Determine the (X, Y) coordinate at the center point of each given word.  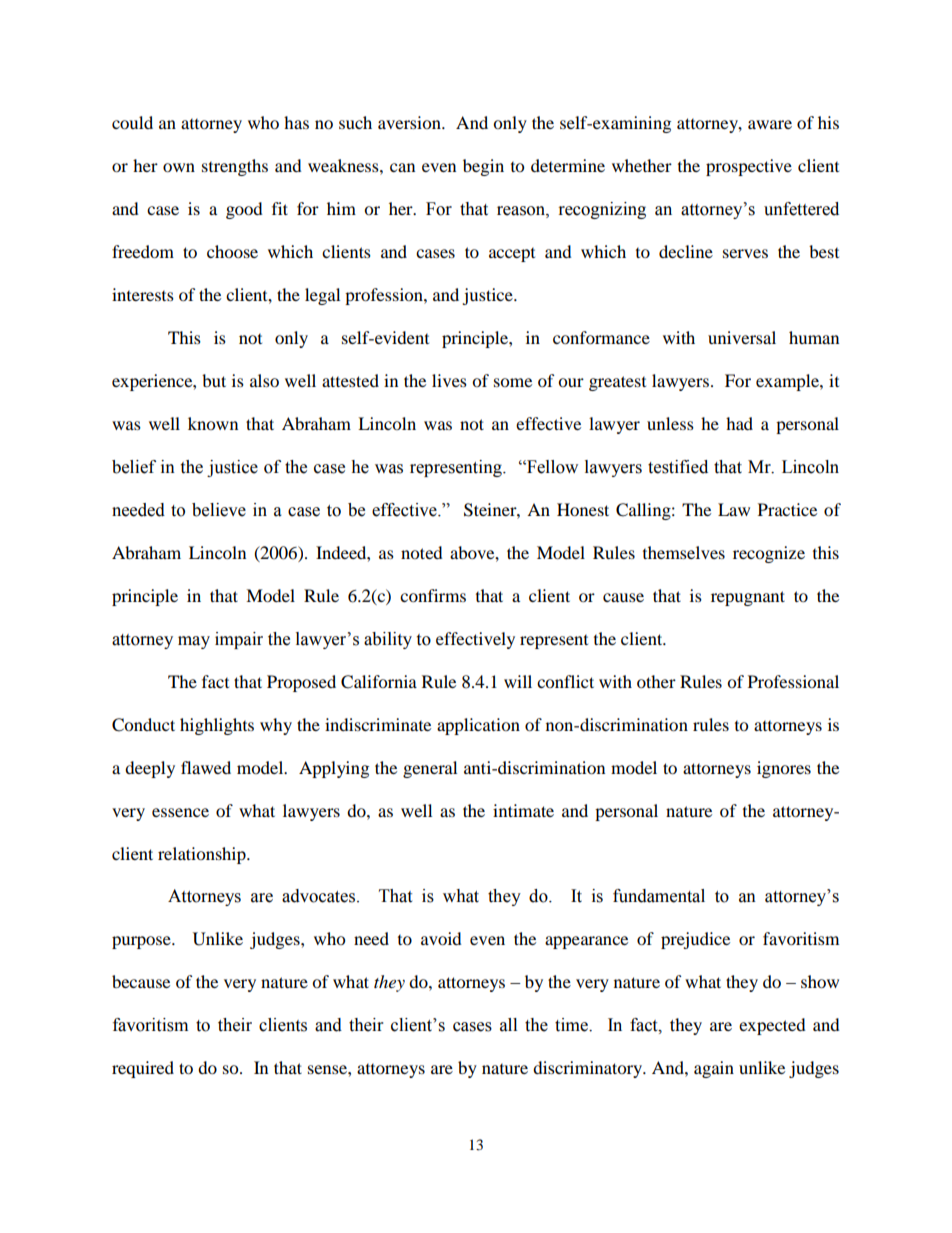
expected (772, 1026)
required (143, 1069)
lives (449, 380)
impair (239, 640)
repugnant (748, 598)
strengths (235, 167)
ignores (784, 769)
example (788, 382)
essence (180, 812)
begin (483, 167)
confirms (433, 595)
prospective (749, 167)
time (572, 1025)
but (214, 380)
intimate (523, 810)
